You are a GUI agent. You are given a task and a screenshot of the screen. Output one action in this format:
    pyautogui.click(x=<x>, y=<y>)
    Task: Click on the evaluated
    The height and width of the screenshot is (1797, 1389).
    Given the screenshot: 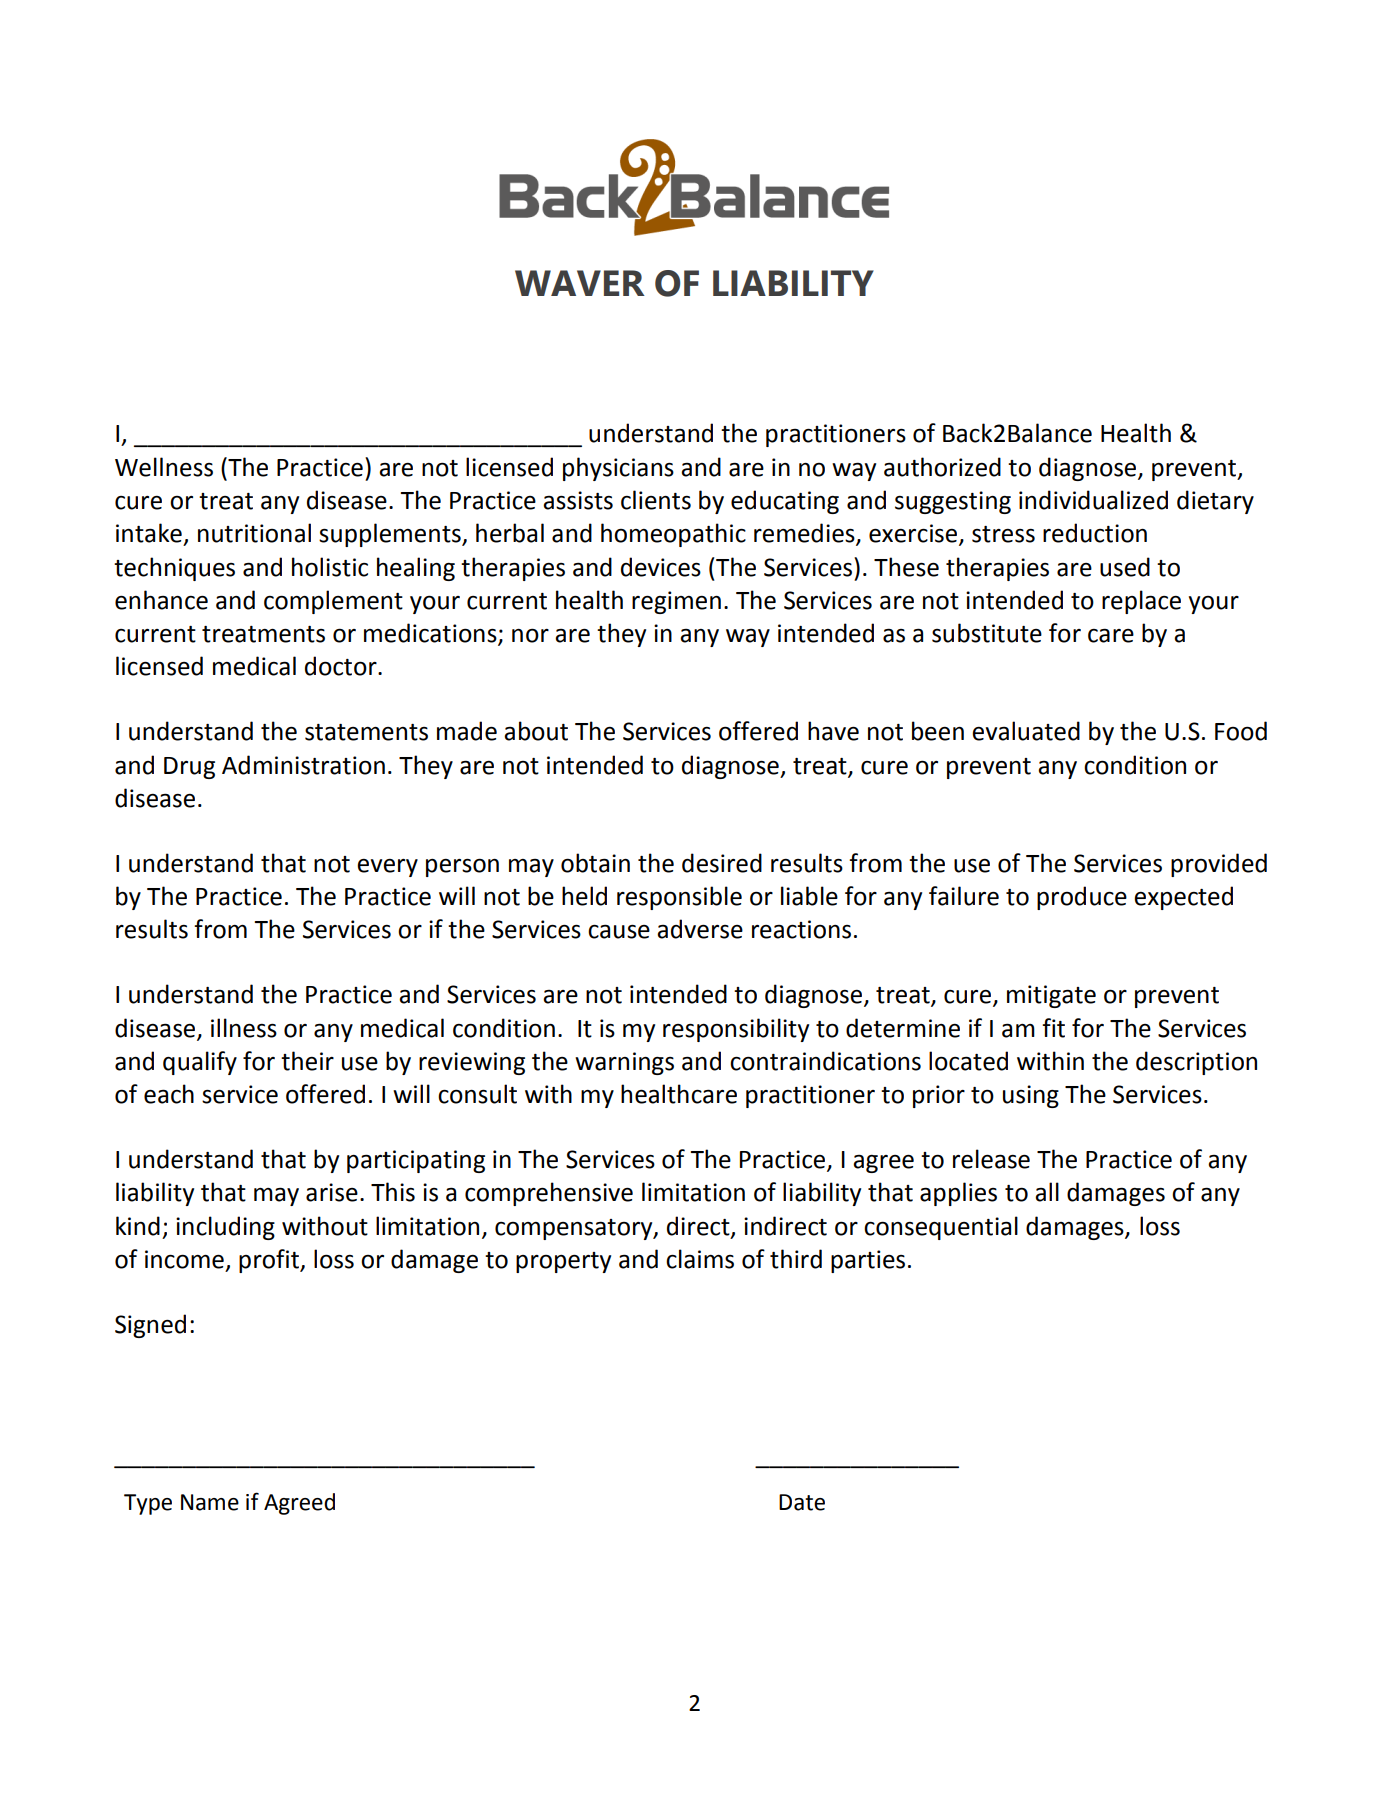 What is the action you would take?
    pyautogui.click(x=1026, y=731)
